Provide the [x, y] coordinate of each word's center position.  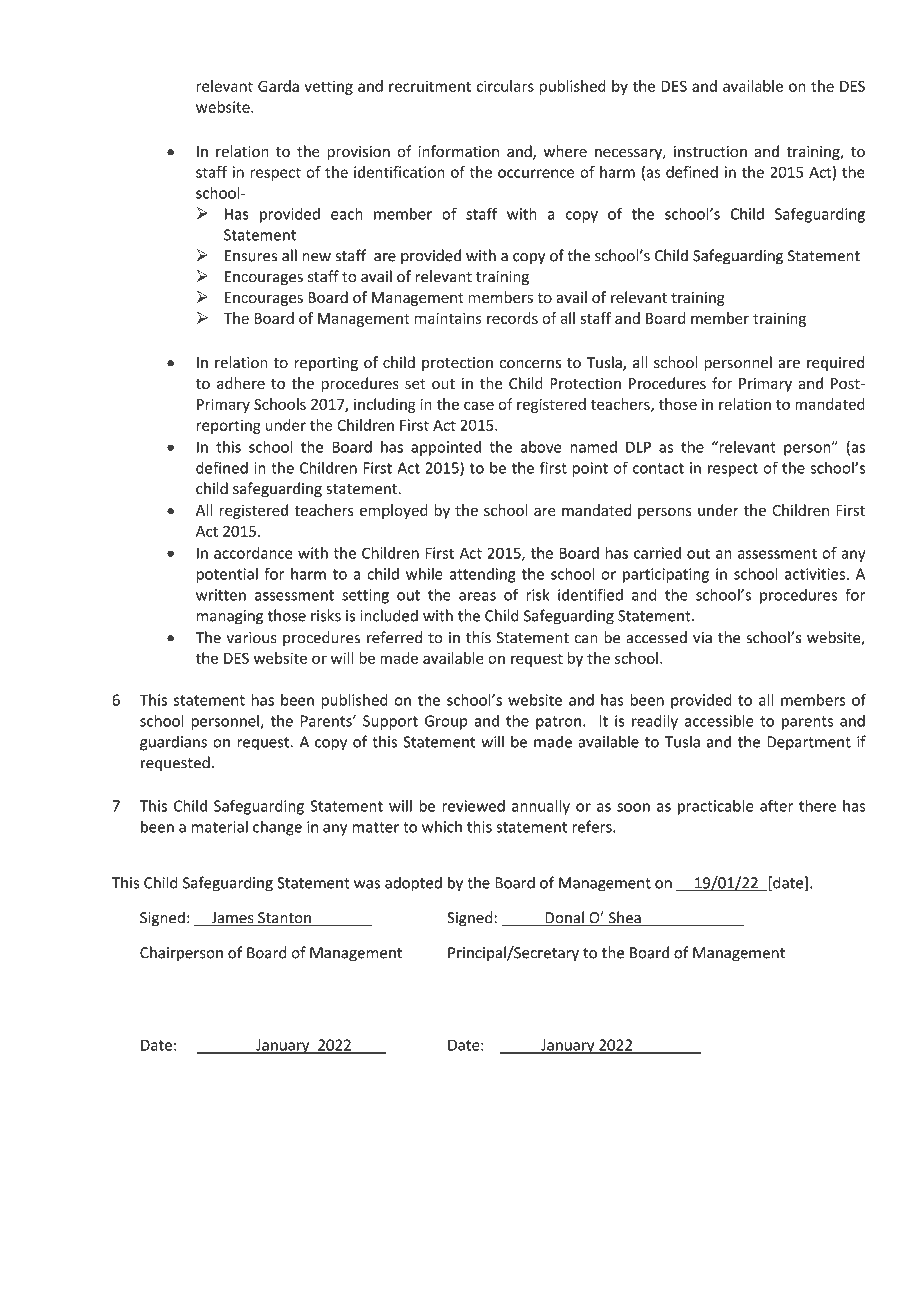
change [277, 828]
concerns [530, 364]
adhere [241, 383]
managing [230, 617]
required [835, 363]
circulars [505, 86]
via [702, 638]
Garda [278, 86]
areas [477, 596]
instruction [710, 152]
